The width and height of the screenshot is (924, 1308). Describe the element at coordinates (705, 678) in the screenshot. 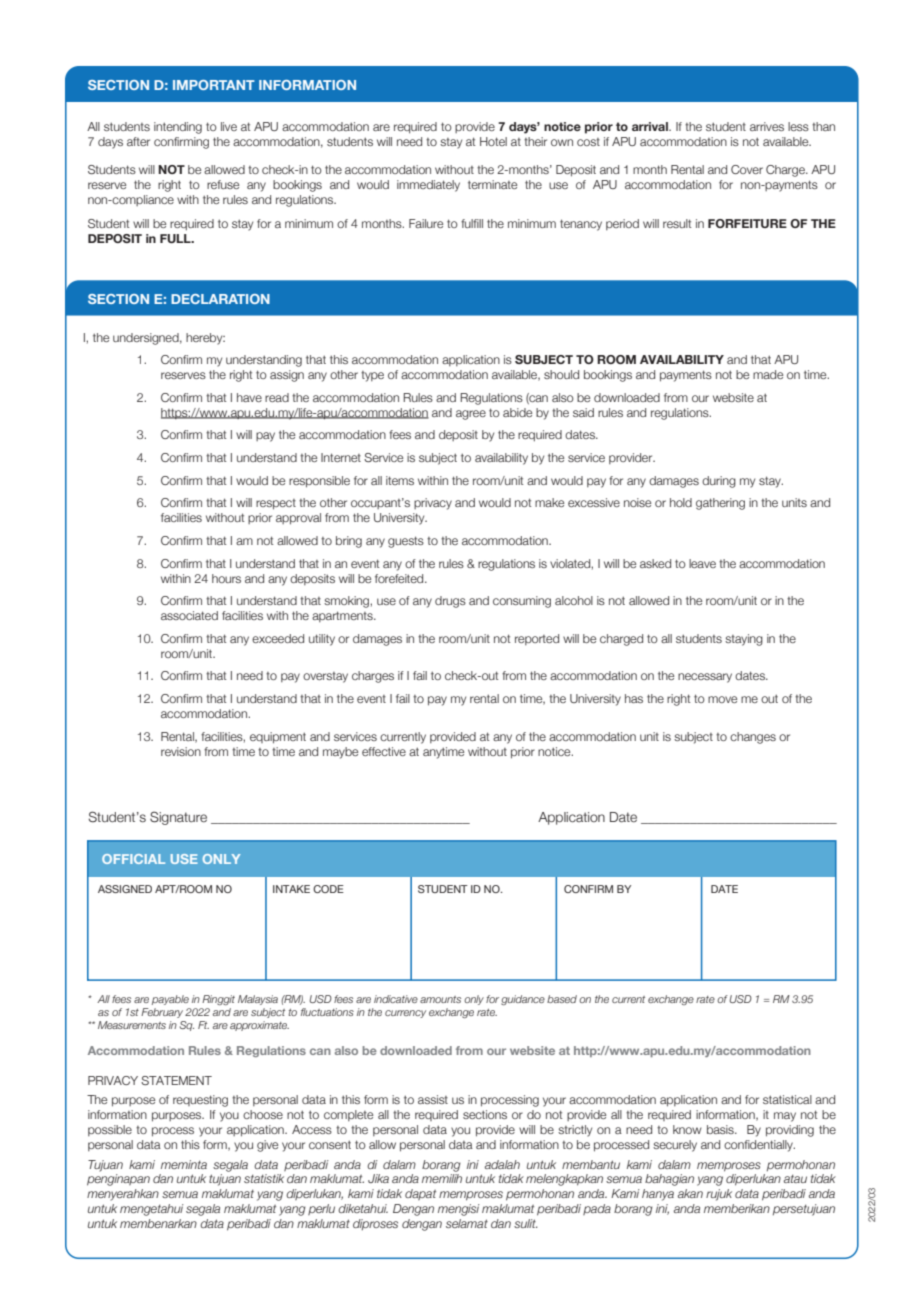

I see `necessary` at that location.
